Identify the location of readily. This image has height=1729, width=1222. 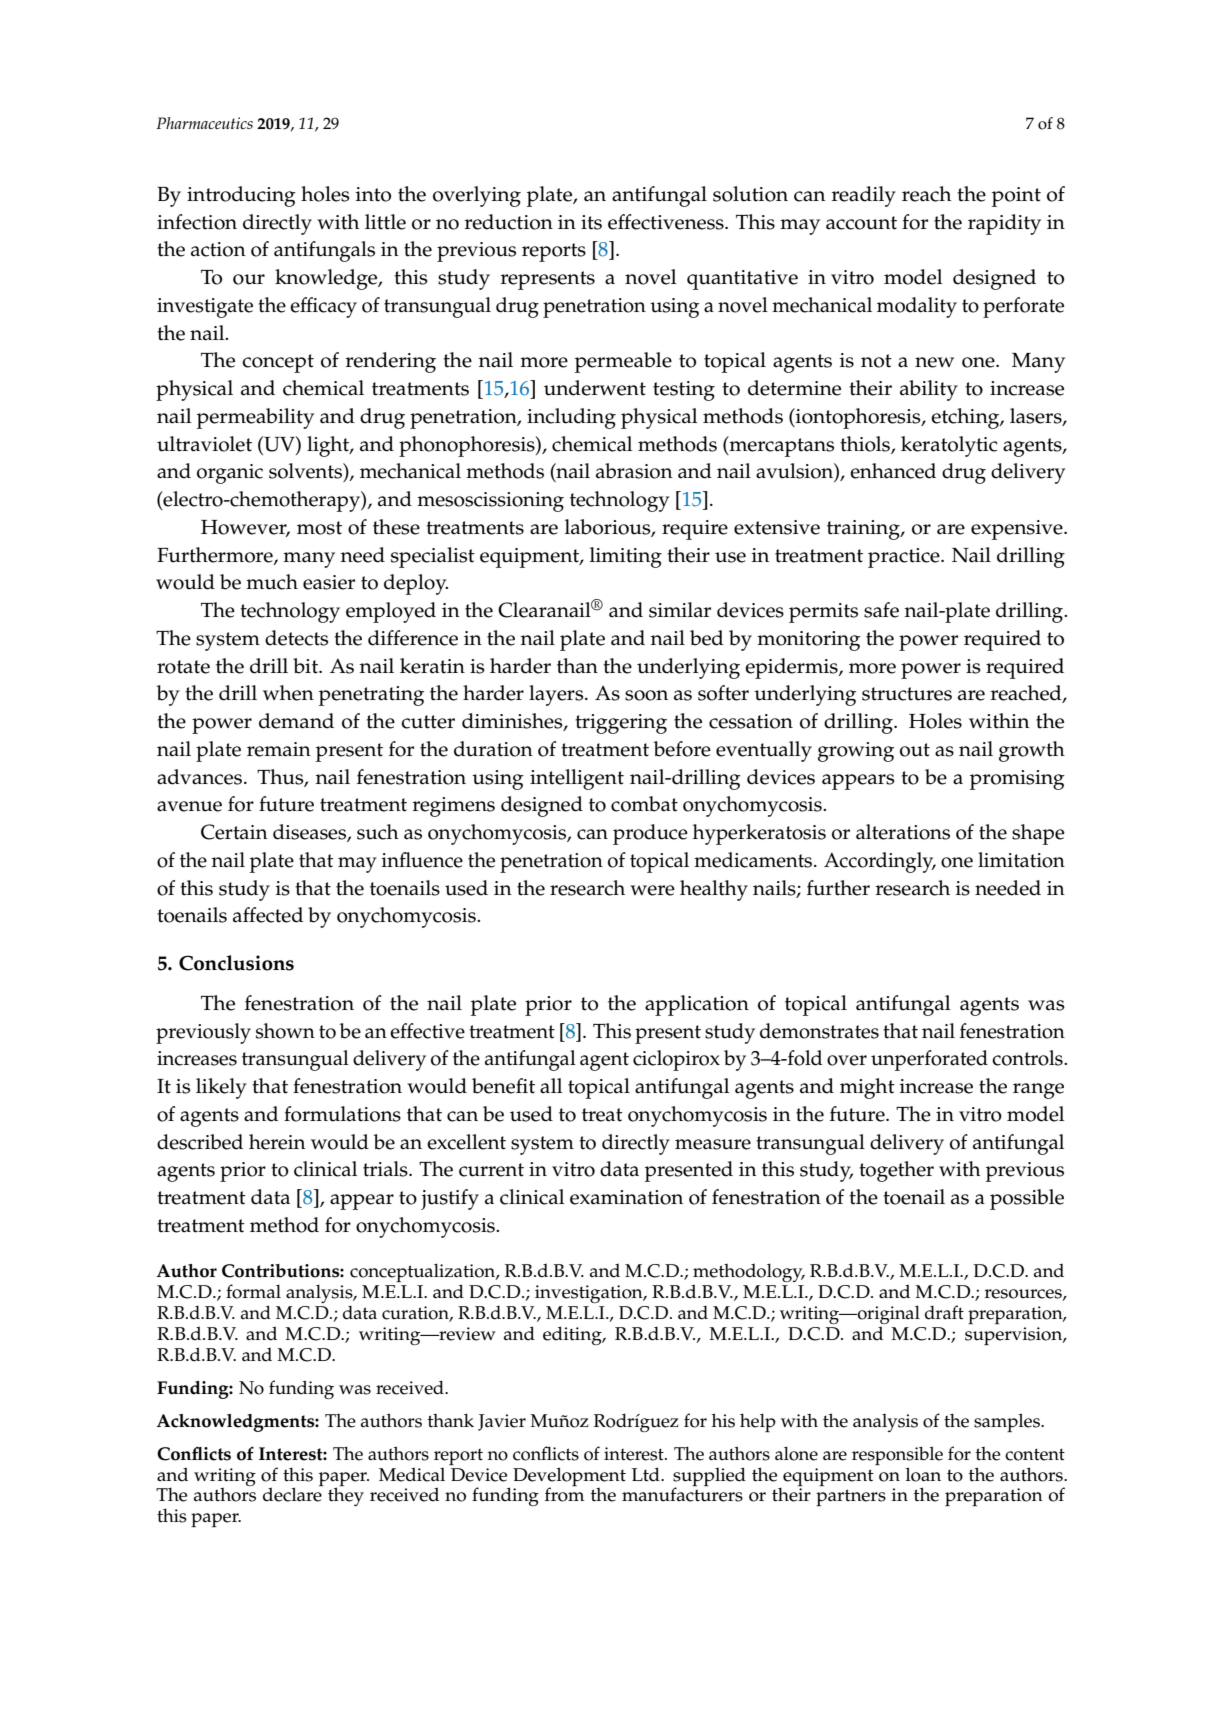
(864, 196).
